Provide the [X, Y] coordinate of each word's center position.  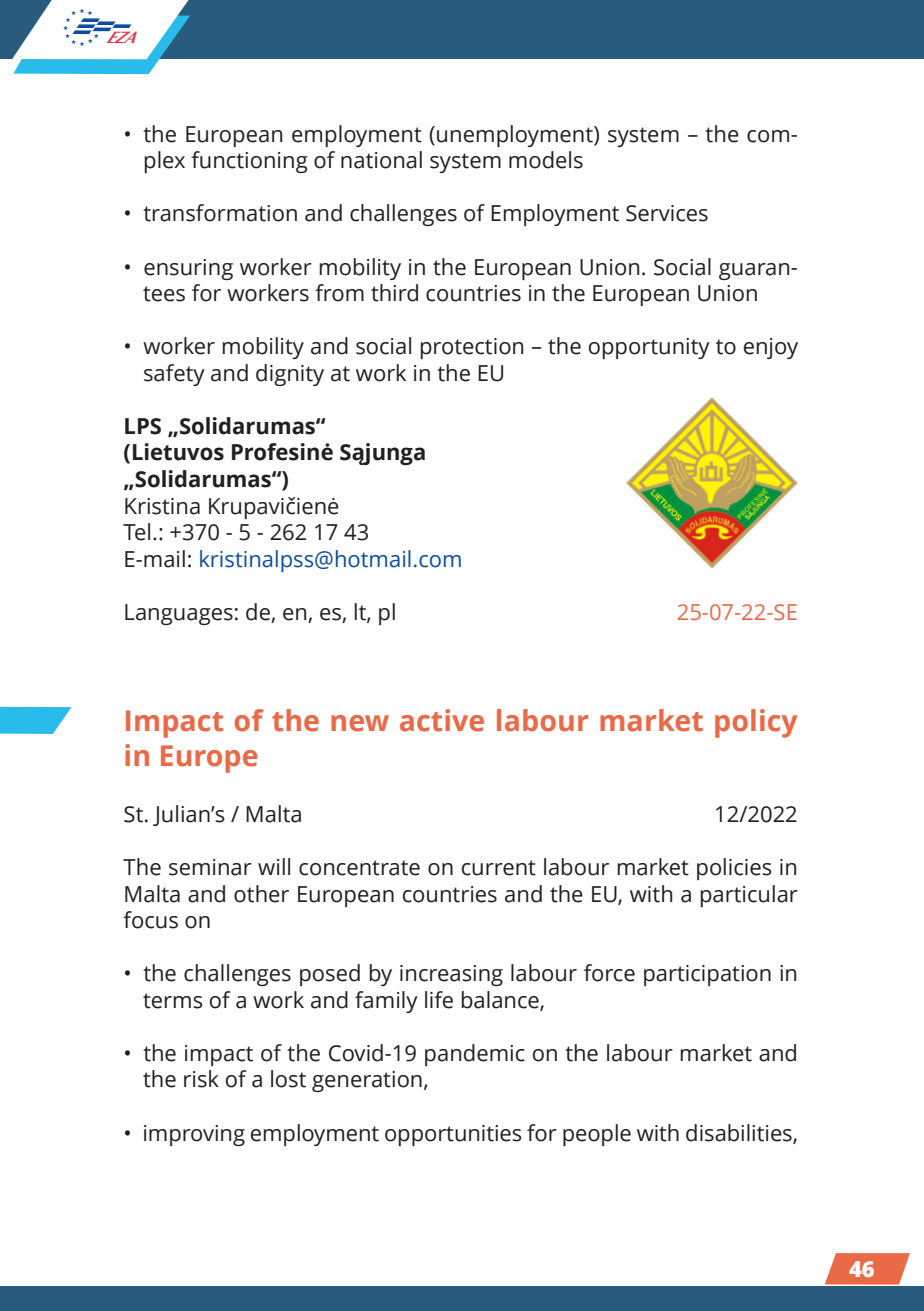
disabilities [740, 1133]
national [381, 160]
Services [667, 213]
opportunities [453, 1135]
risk [201, 1079]
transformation [220, 213]
